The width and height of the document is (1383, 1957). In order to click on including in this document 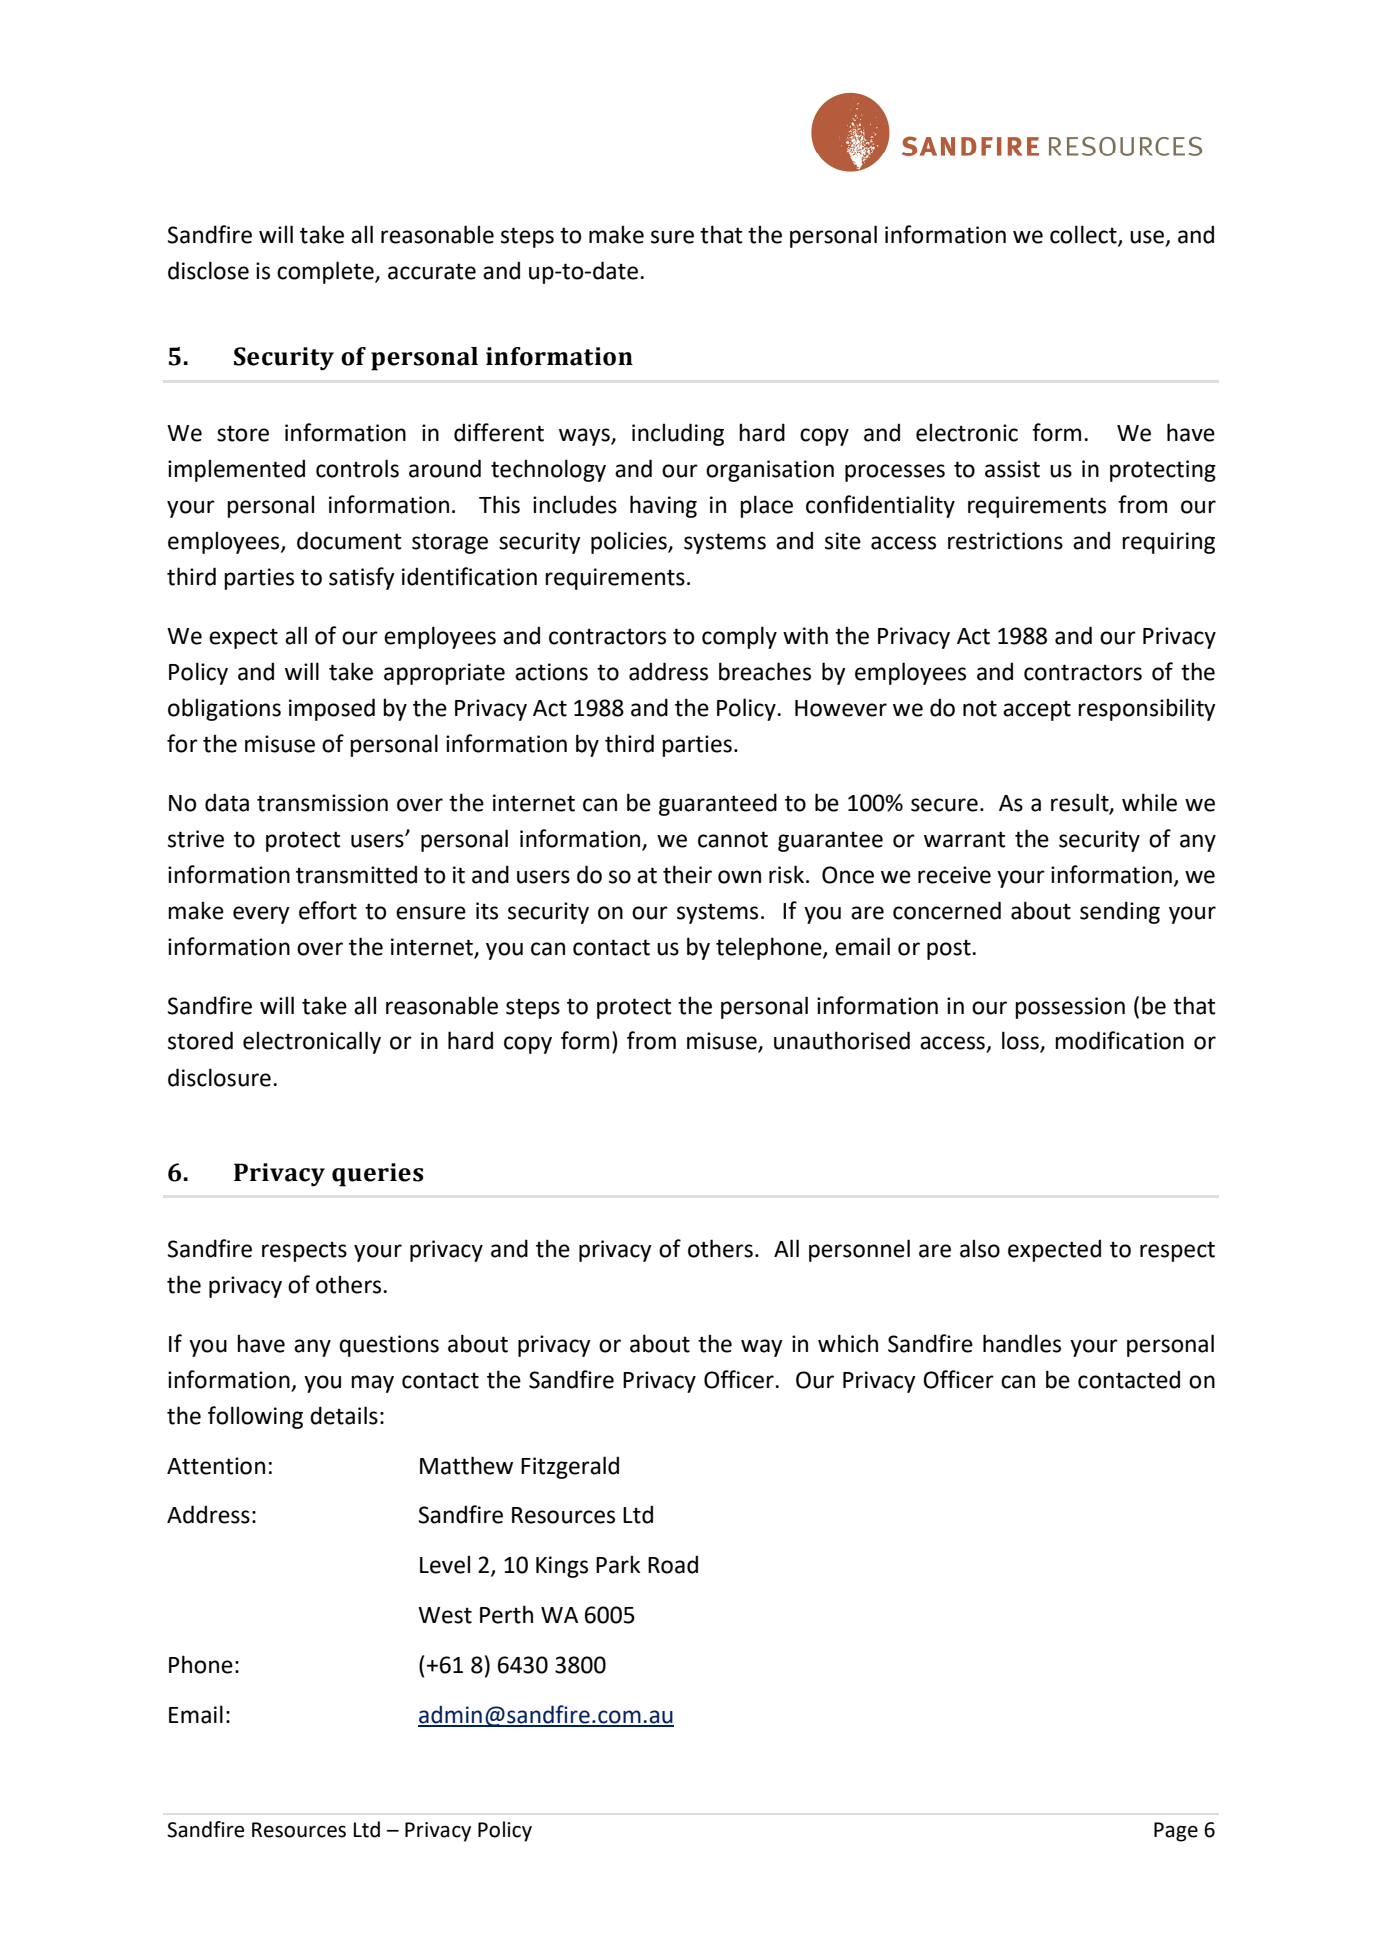, I will do `click(678, 434)`.
